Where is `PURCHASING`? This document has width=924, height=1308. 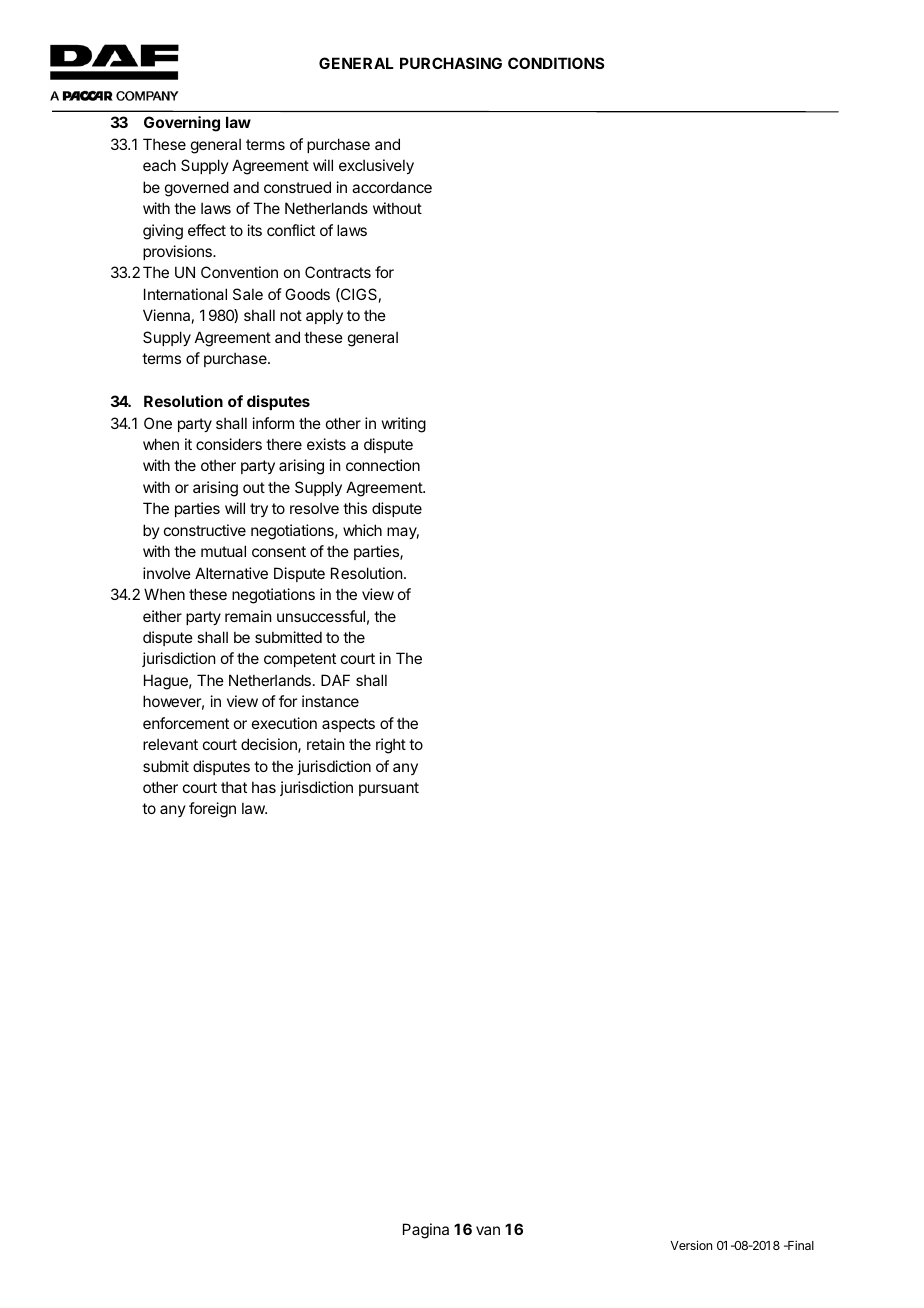
PURCHASING is located at coordinates (451, 63).
